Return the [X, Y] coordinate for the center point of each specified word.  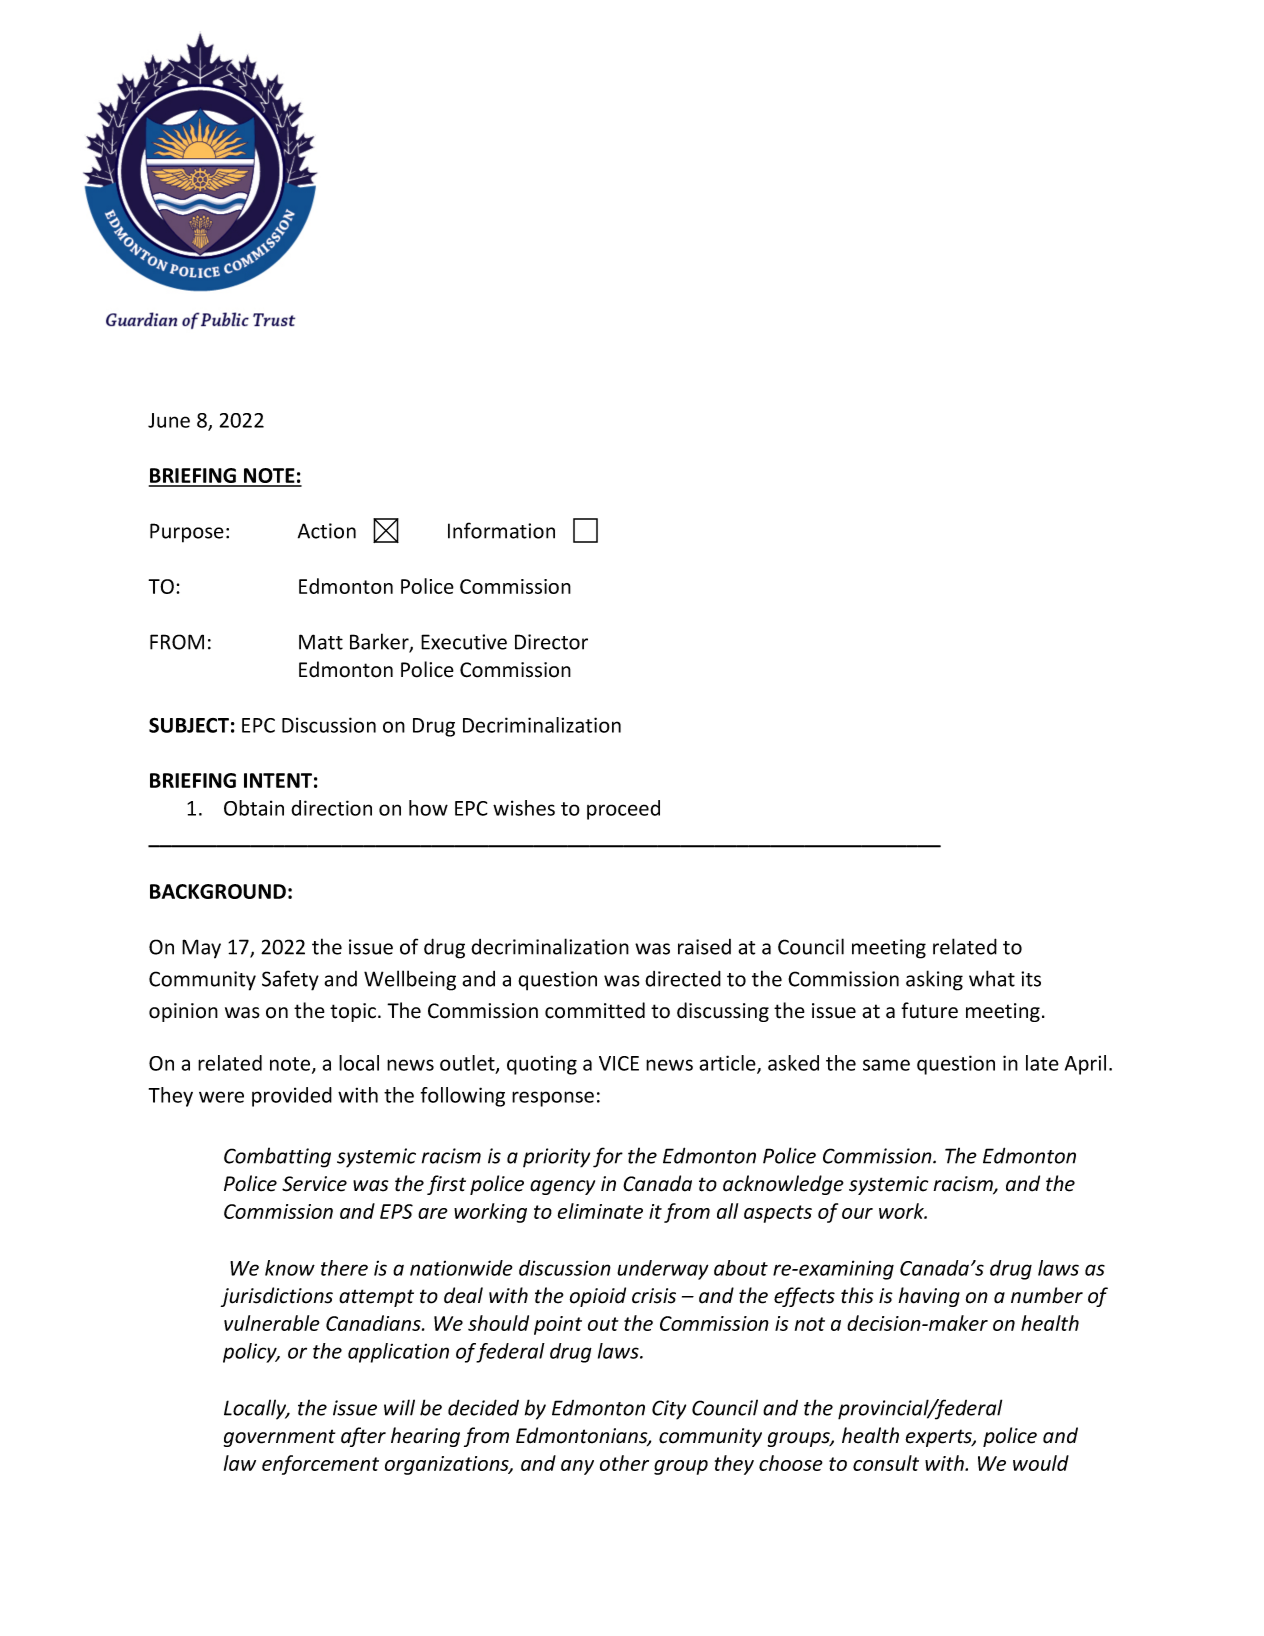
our [857, 1213]
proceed [623, 810]
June [169, 420]
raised [704, 947]
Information [501, 530]
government [279, 1438]
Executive [464, 642]
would [1041, 1463]
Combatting [277, 1157]
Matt [321, 642]
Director [551, 642]
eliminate [600, 1211]
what [992, 978]
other [624, 1463]
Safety [290, 980]
